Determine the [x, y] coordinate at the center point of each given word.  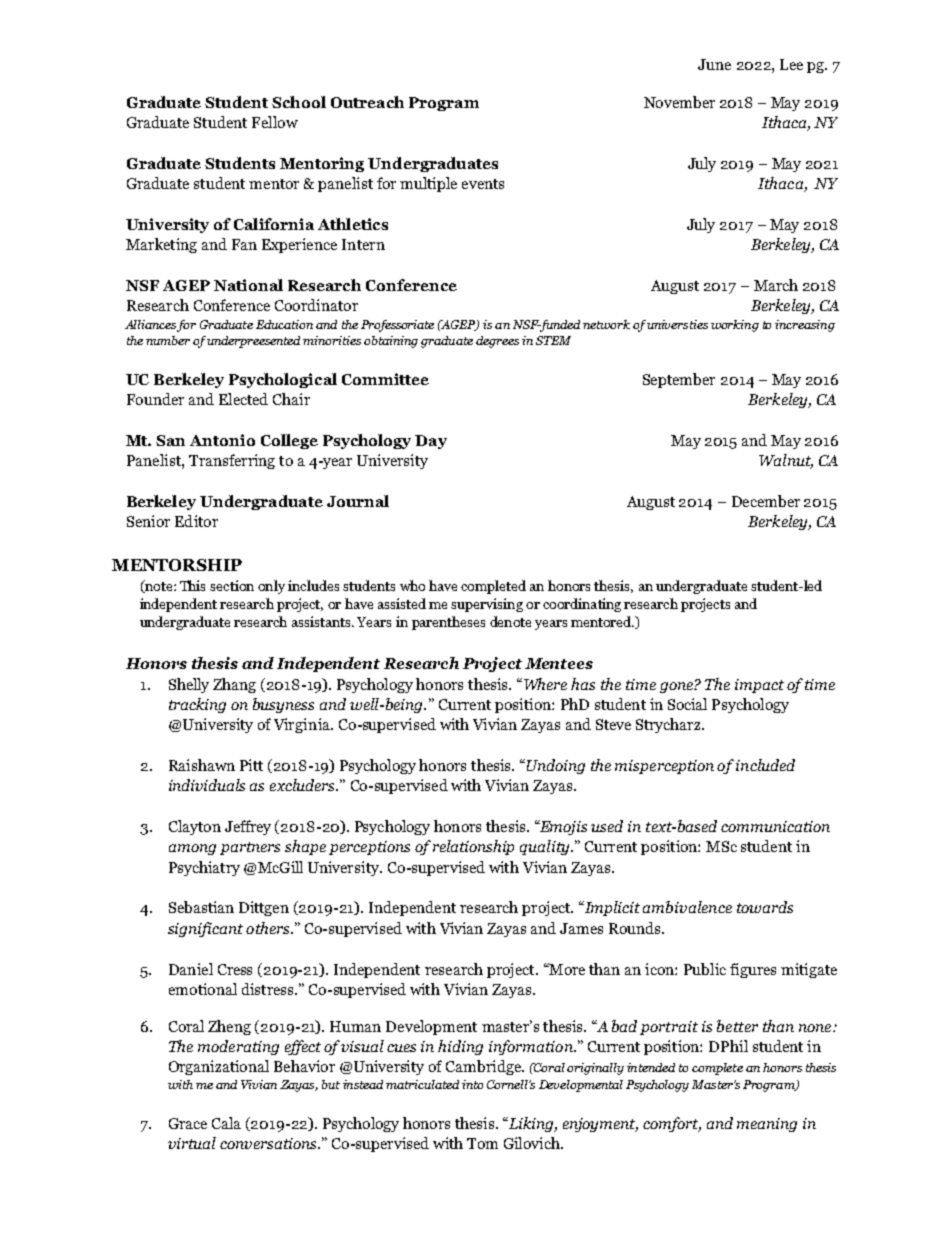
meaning [767, 1125]
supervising [487, 605]
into [472, 1084]
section [232, 585]
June [714, 64]
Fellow [275, 122]
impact [759, 686]
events [483, 184]
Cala [226, 1123]
